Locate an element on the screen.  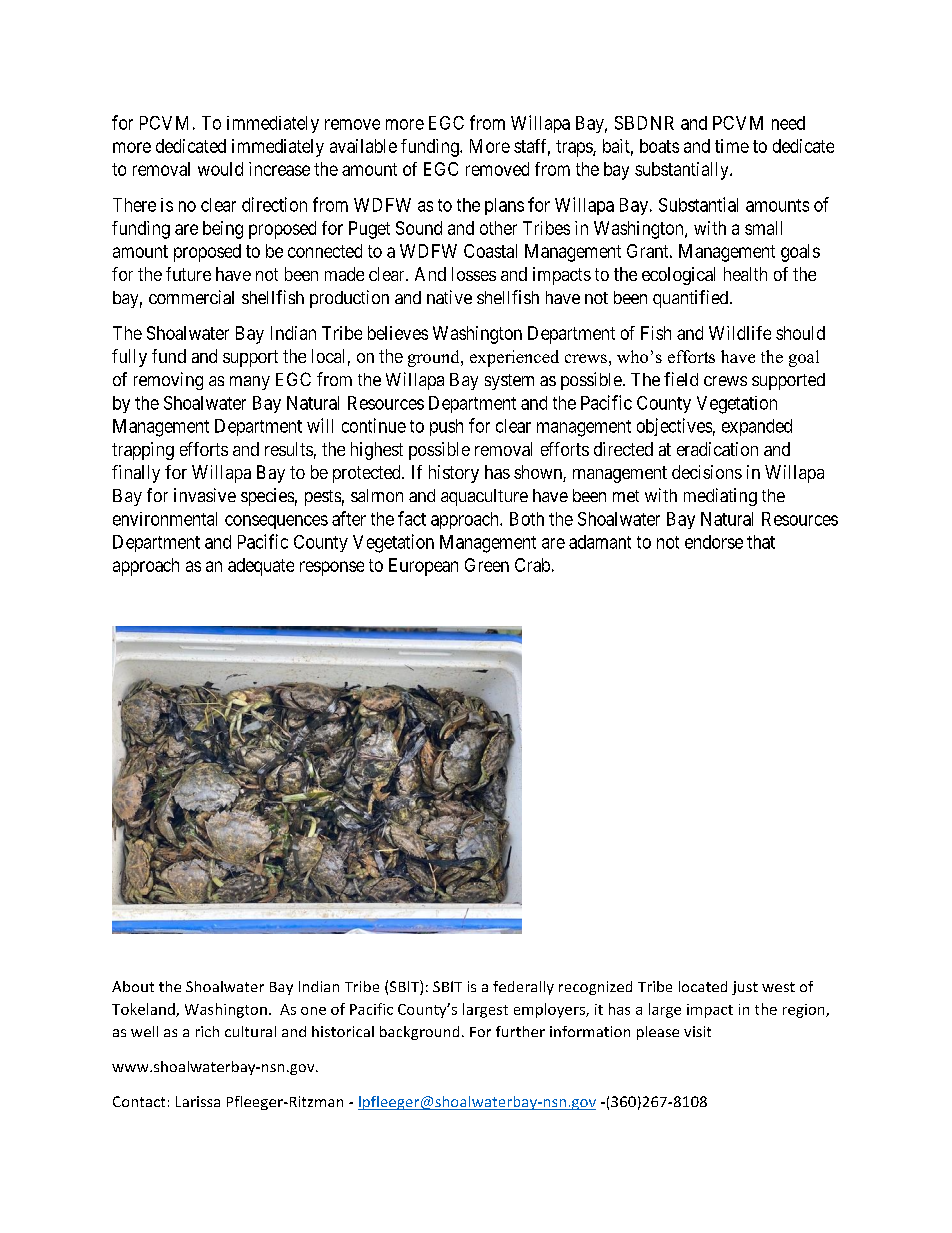
time is located at coordinates (732, 146).
